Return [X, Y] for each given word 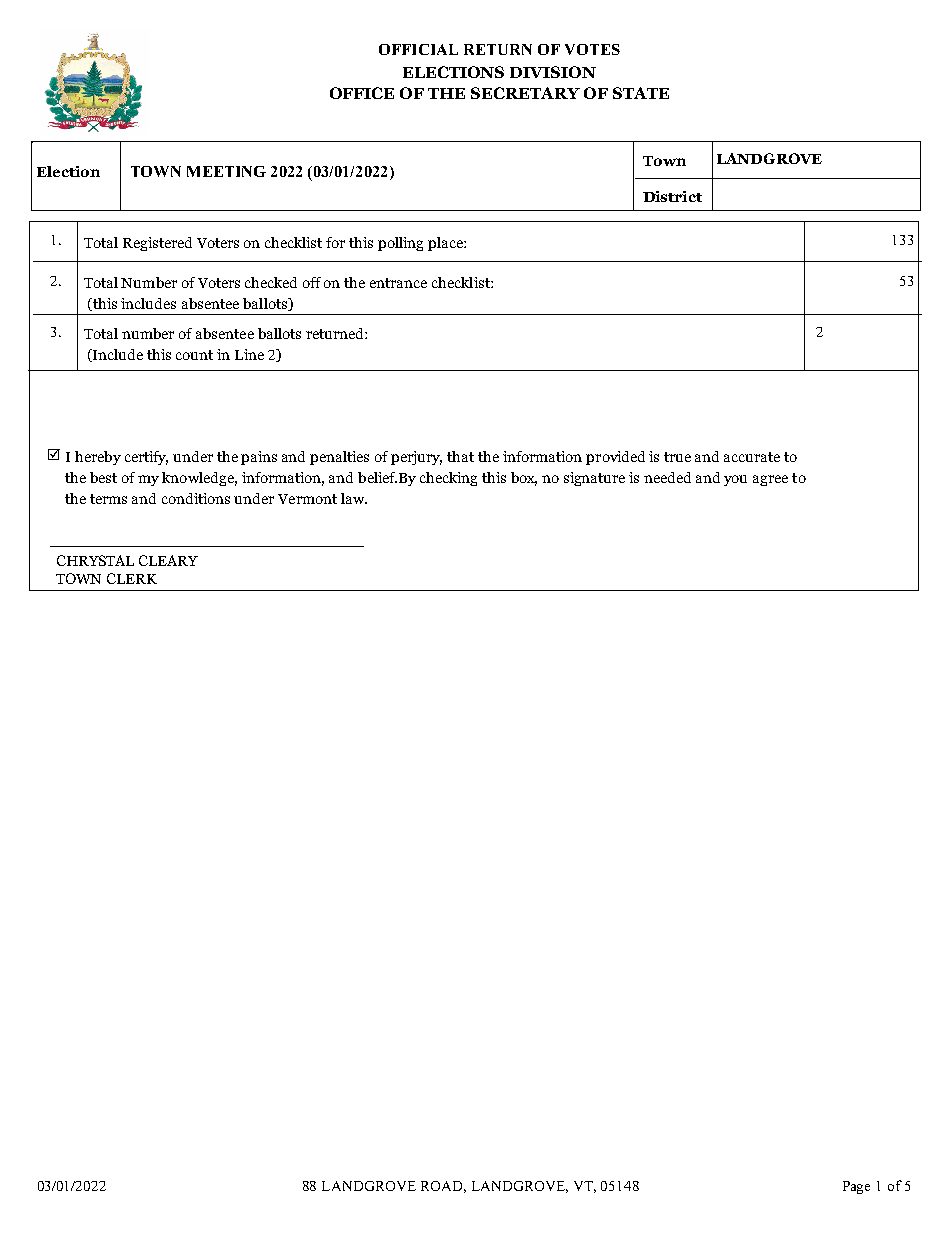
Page [856, 1187]
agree [770, 480]
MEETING [226, 171]
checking [448, 479]
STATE [641, 93]
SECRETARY [525, 93]
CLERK [132, 578]
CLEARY [168, 560]
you [735, 480]
